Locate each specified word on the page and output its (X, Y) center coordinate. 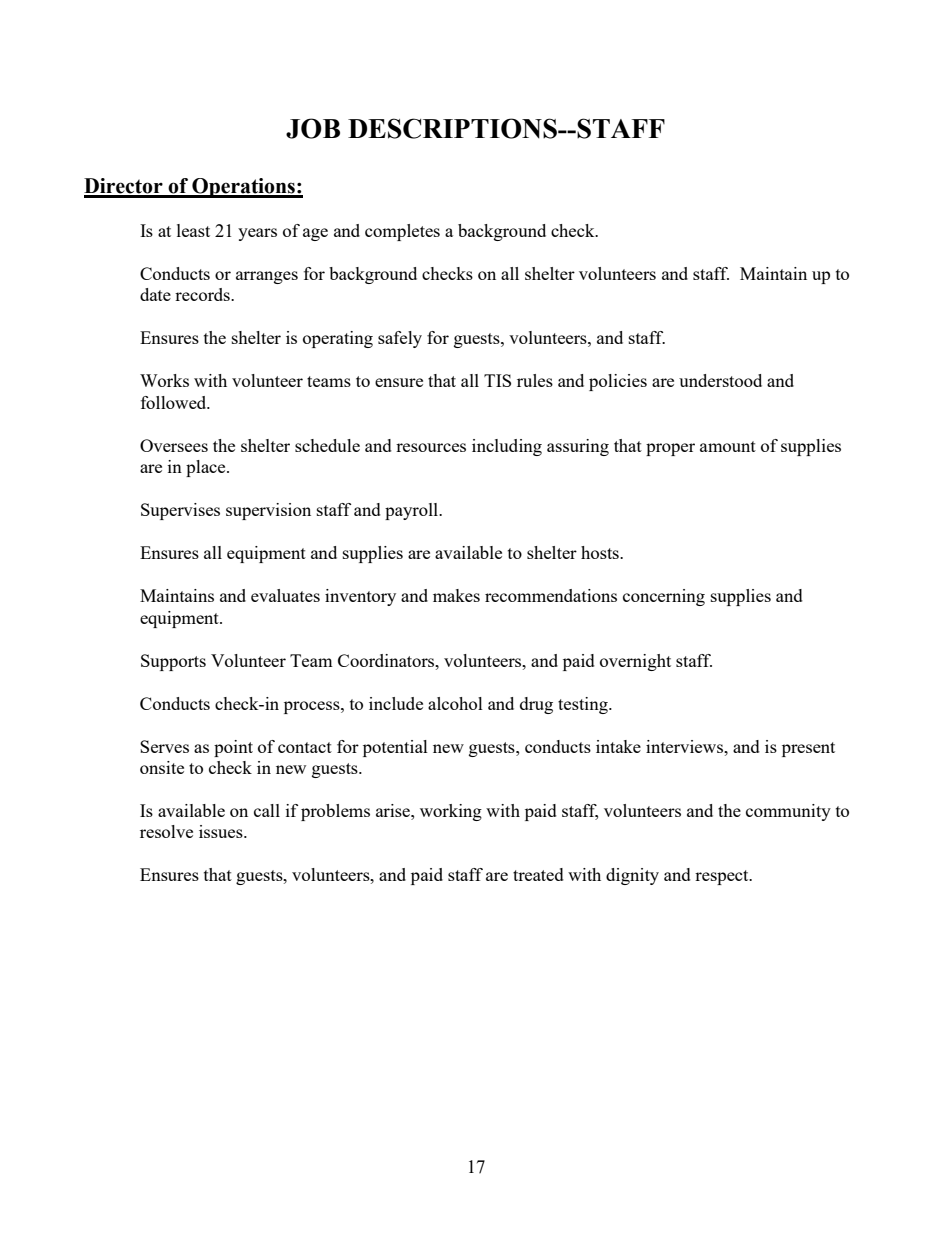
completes (402, 232)
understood (720, 380)
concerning (664, 597)
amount (728, 446)
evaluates (285, 595)
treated (538, 874)
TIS (497, 380)
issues (222, 831)
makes (456, 595)
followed (175, 402)
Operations (243, 188)
